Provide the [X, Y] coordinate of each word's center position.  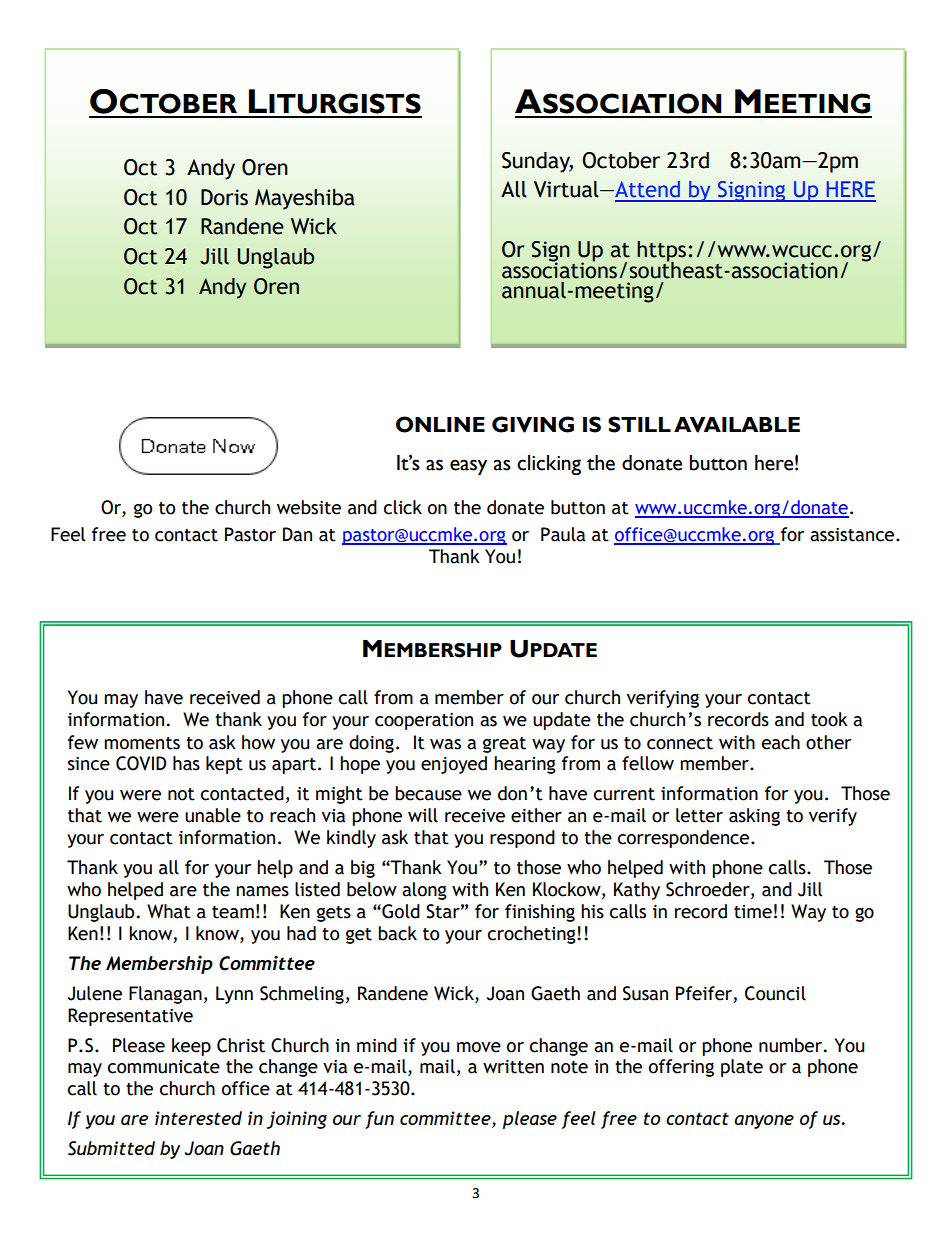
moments [142, 743]
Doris [224, 197]
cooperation [424, 721]
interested [198, 1118]
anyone [764, 1122]
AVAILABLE [737, 425]
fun [379, 1120]
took [829, 719]
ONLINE [440, 424]
